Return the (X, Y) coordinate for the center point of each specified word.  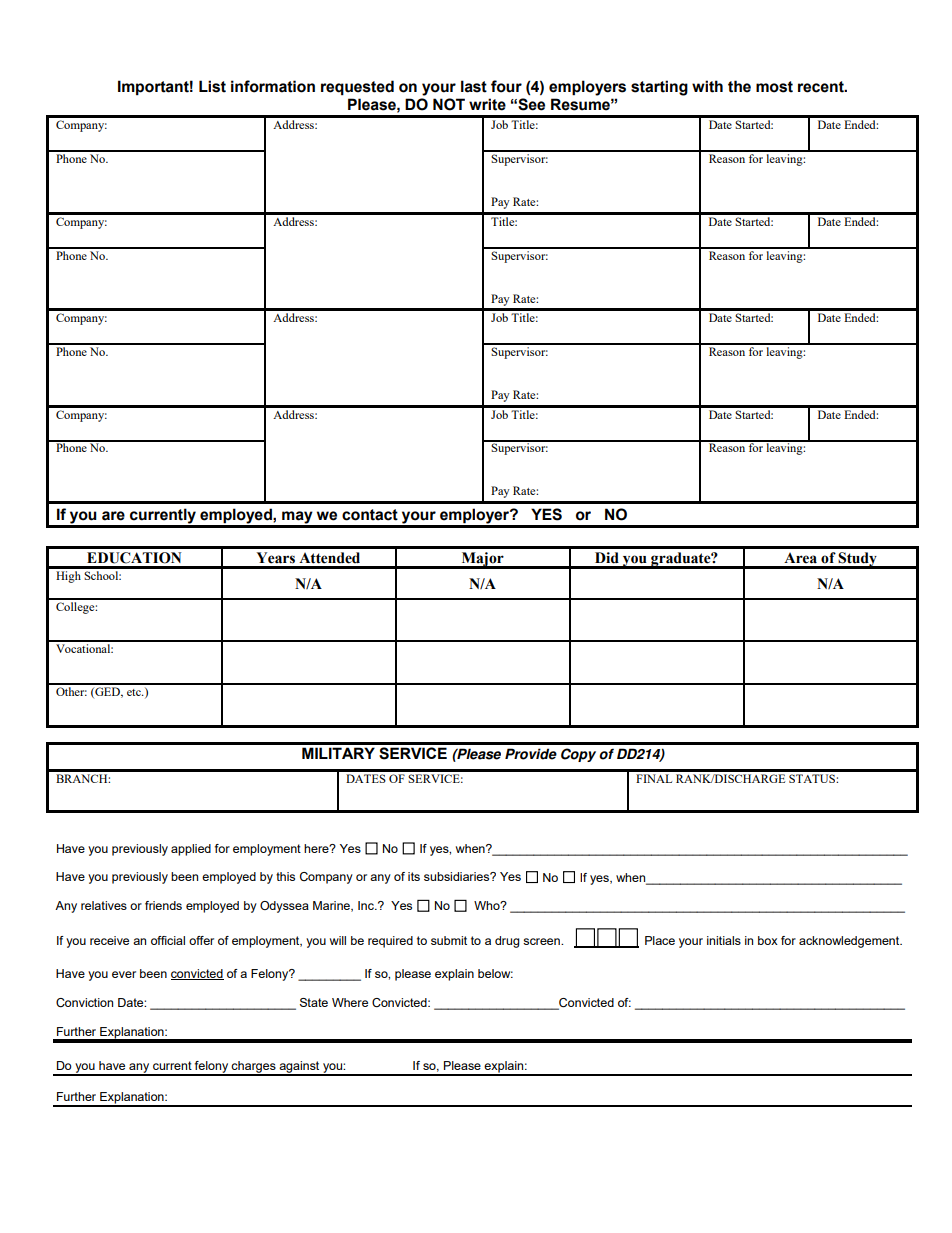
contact (370, 515)
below (495, 973)
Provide (531, 754)
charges (254, 1068)
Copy (578, 755)
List (212, 86)
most (774, 87)
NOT (449, 104)
